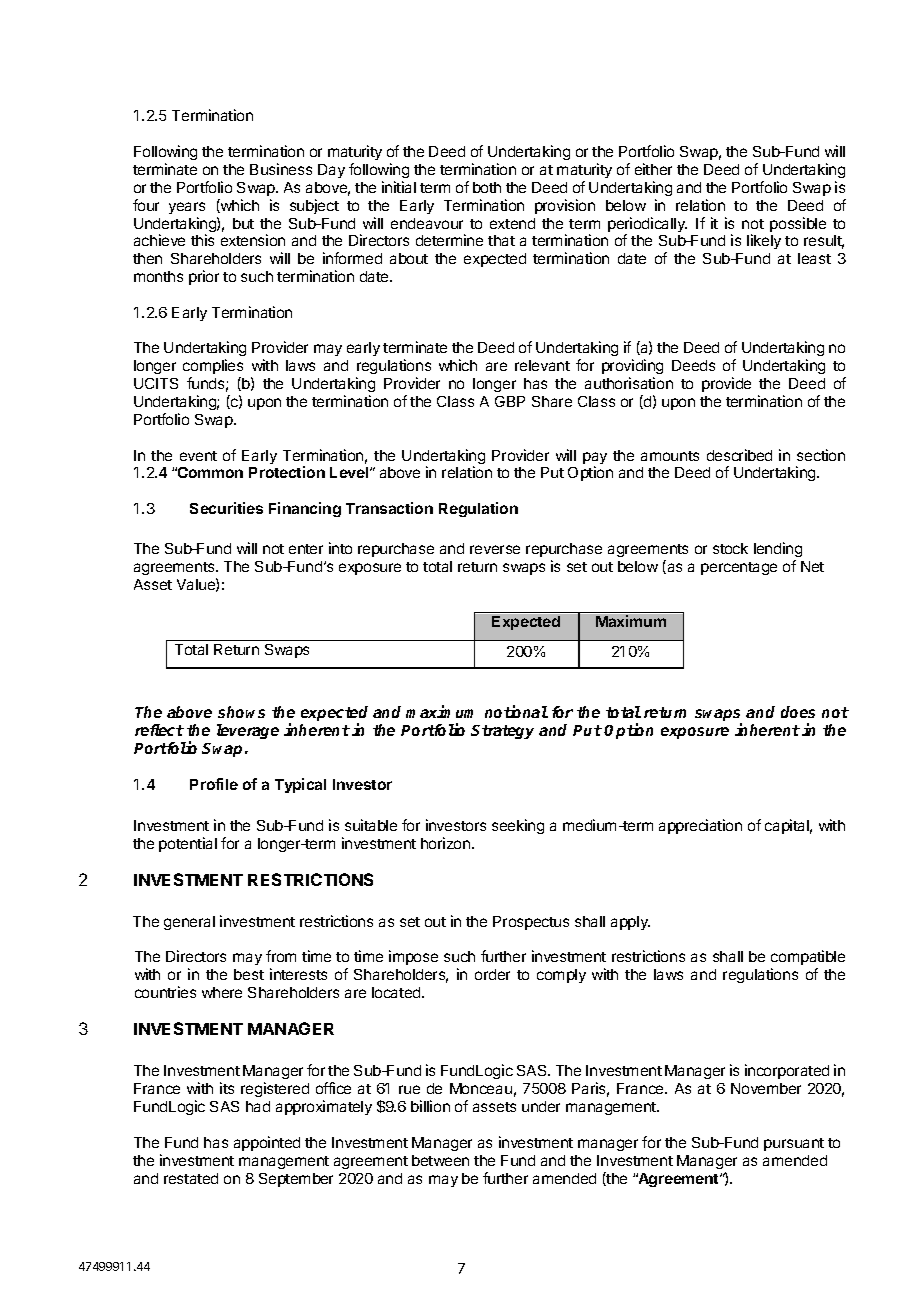 The width and height of the screenshot is (924, 1308). I want to click on appointed, so click(267, 1143).
